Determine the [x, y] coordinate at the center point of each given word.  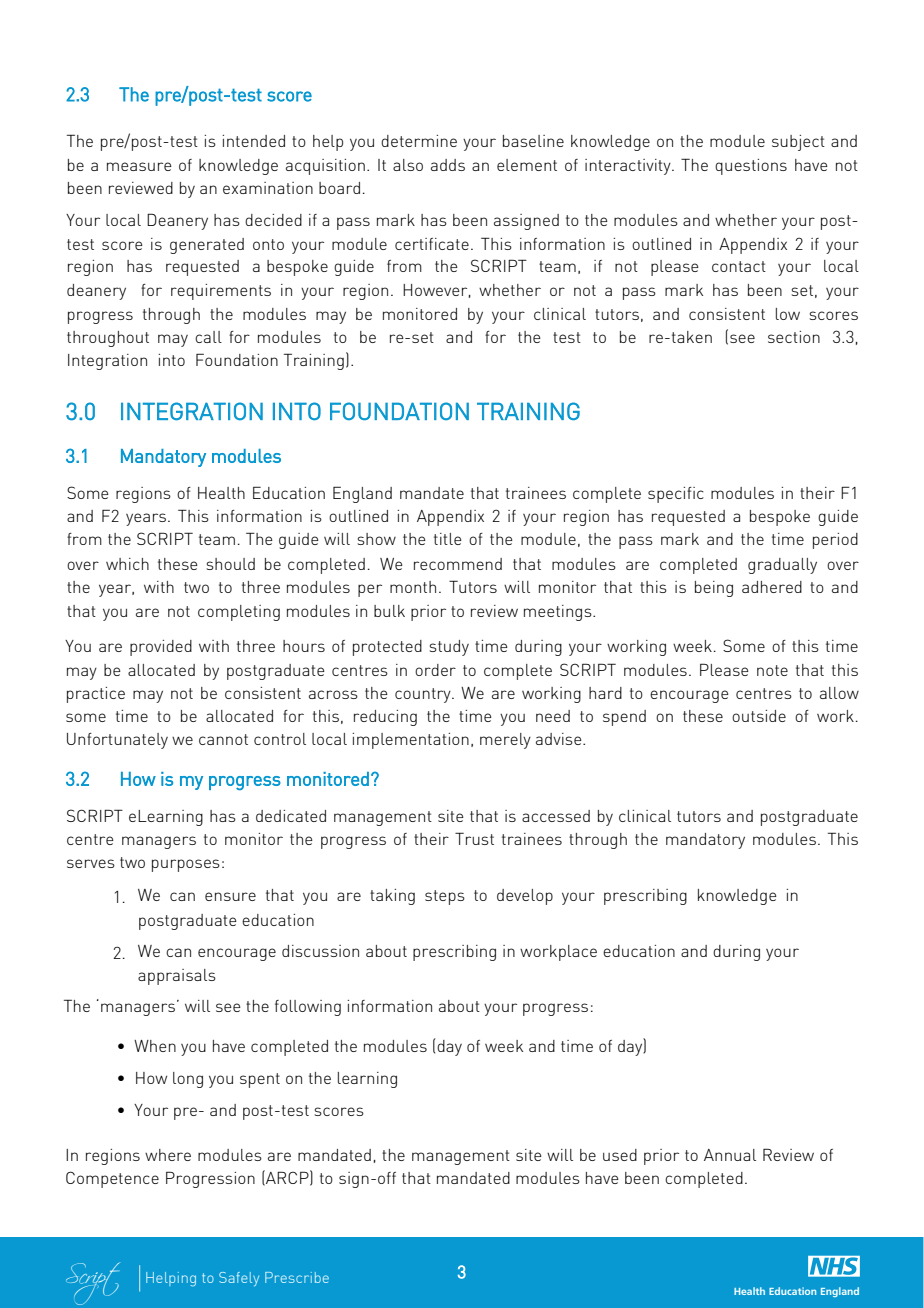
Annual [730, 1155]
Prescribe [297, 1277]
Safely [239, 1279]
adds [448, 165]
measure [139, 166]
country [424, 695]
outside [759, 716]
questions [751, 167]
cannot [223, 739]
